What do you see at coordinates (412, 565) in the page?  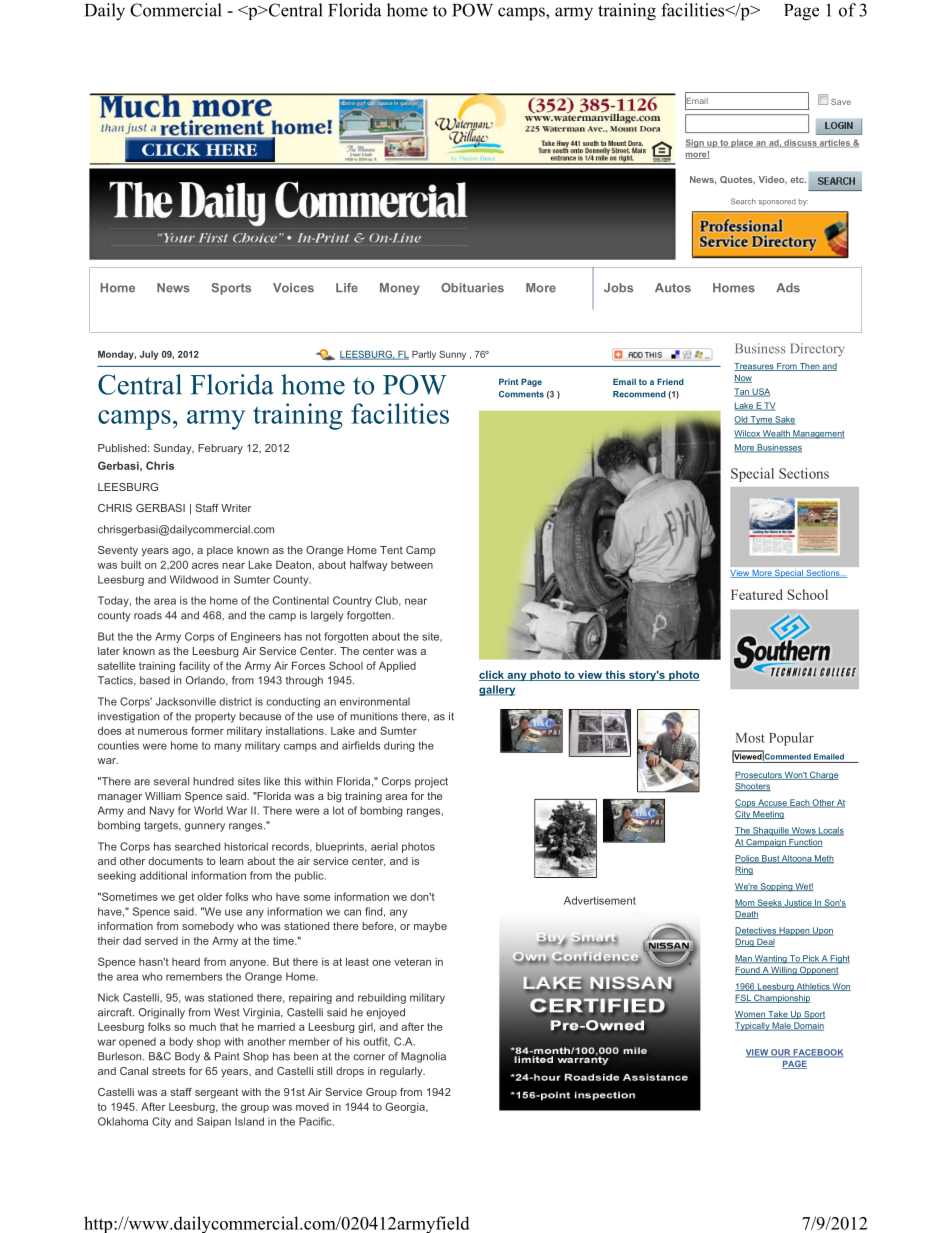 I see `between` at bounding box center [412, 565].
